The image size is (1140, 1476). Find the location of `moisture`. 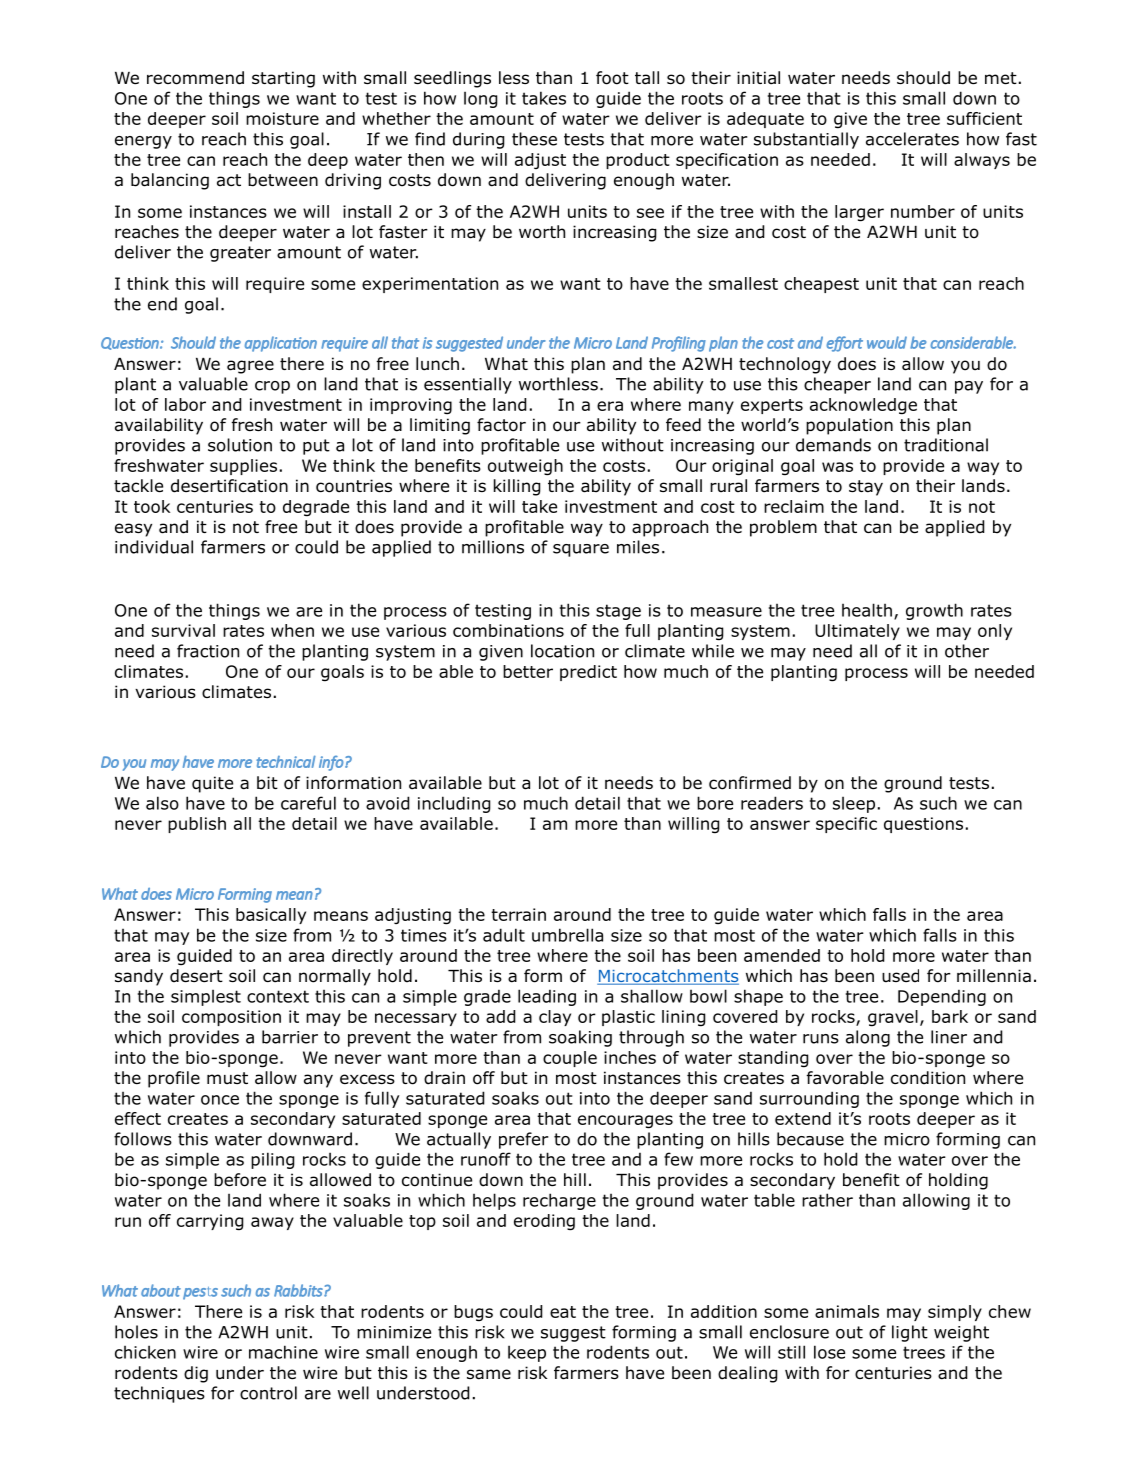

moisture is located at coordinates (282, 118).
